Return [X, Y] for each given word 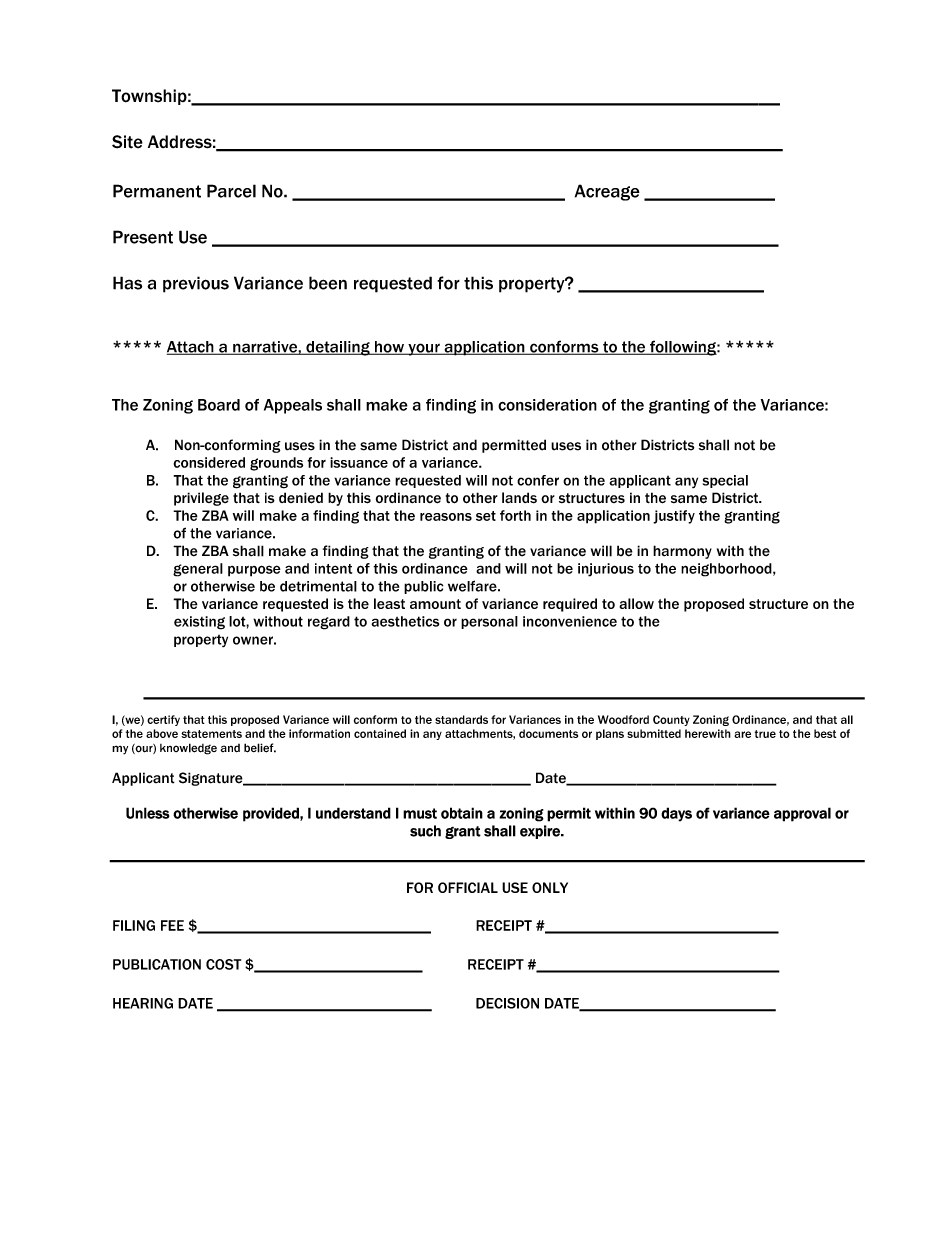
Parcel [231, 191]
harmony [682, 552]
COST [223, 964]
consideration [547, 405]
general [198, 570]
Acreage [607, 192]
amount [435, 604]
